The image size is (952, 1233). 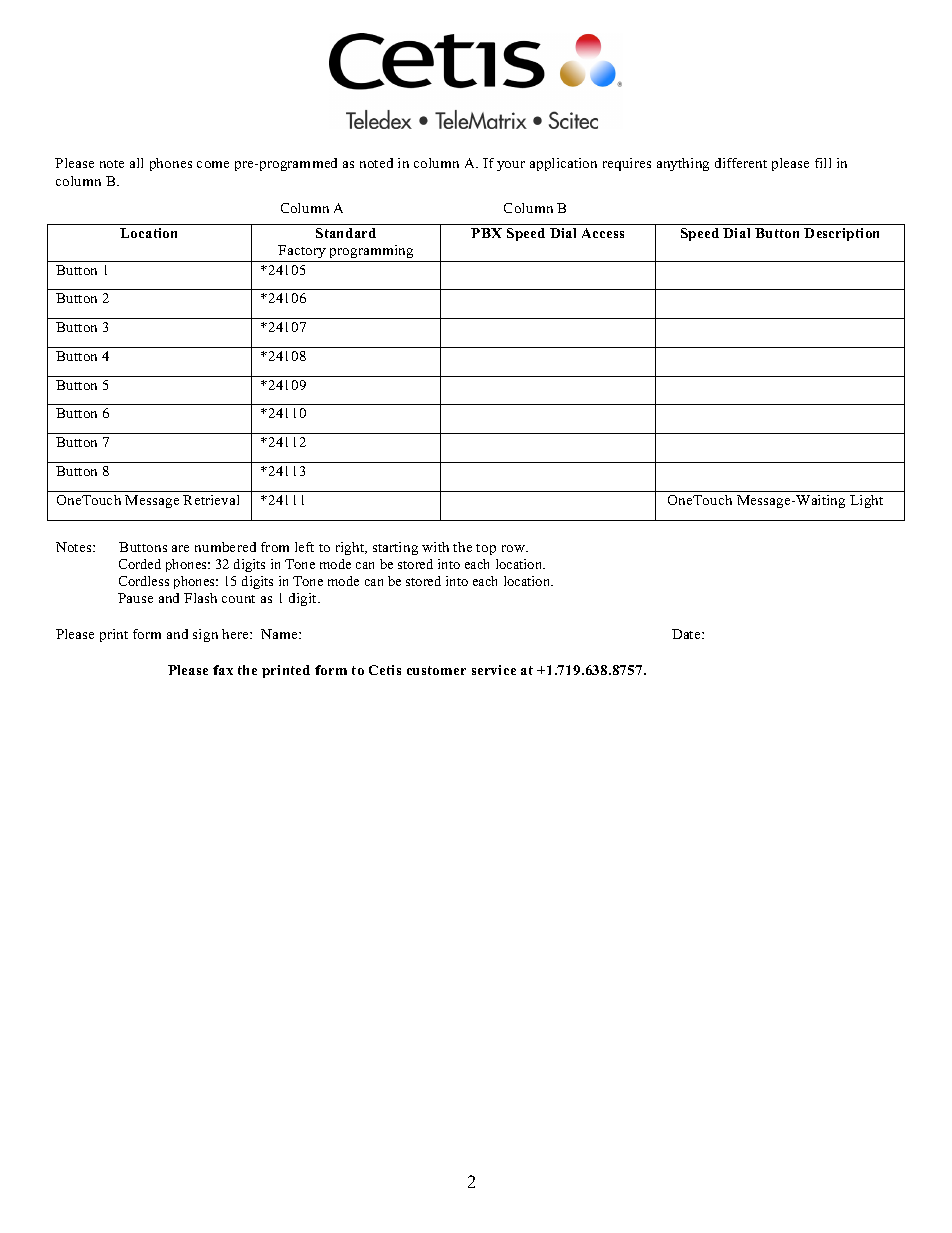 What do you see at coordinates (223, 670) in the screenshot?
I see `fax` at bounding box center [223, 670].
